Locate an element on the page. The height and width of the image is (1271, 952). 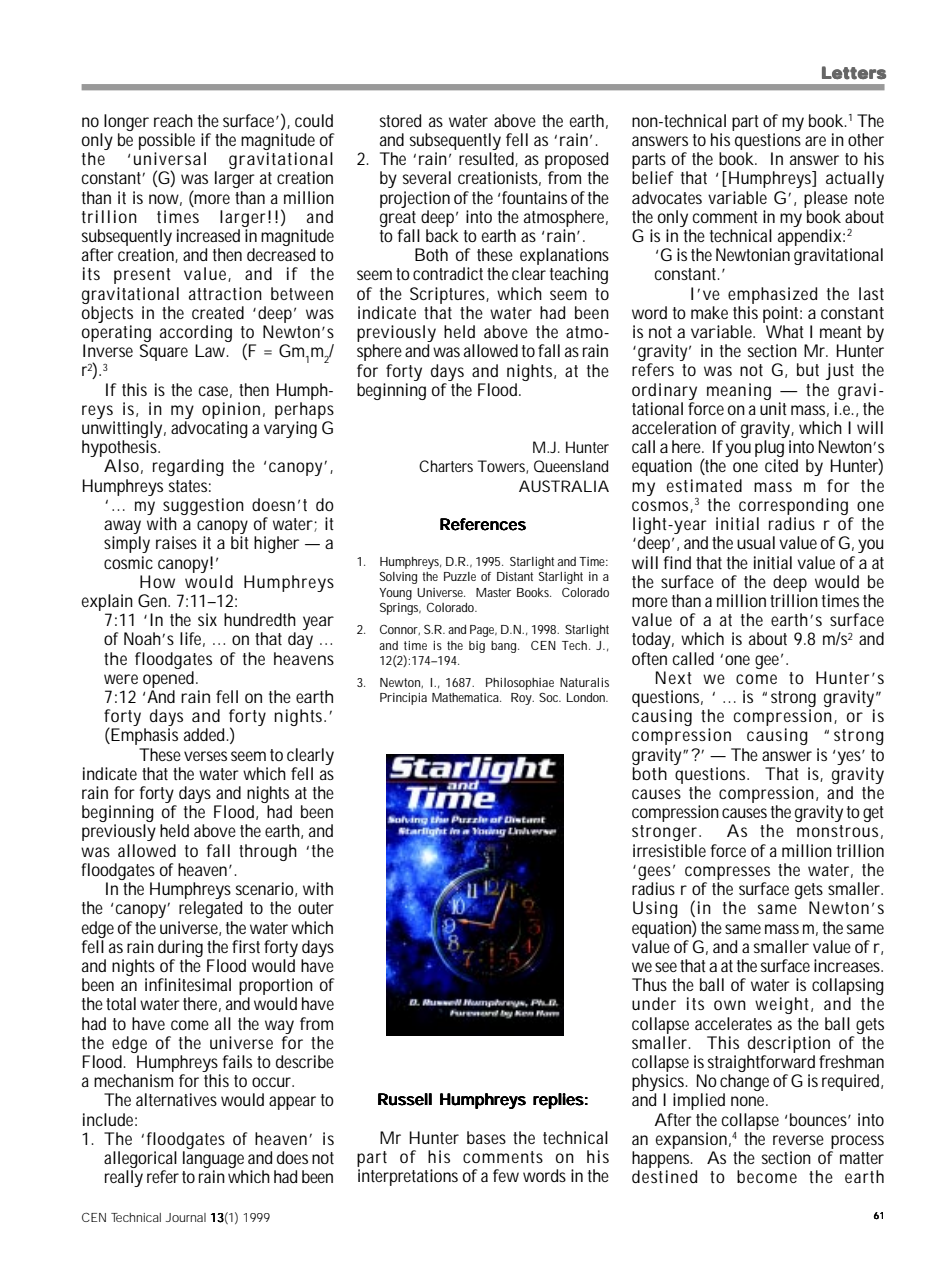
please is located at coordinates (826, 199).
